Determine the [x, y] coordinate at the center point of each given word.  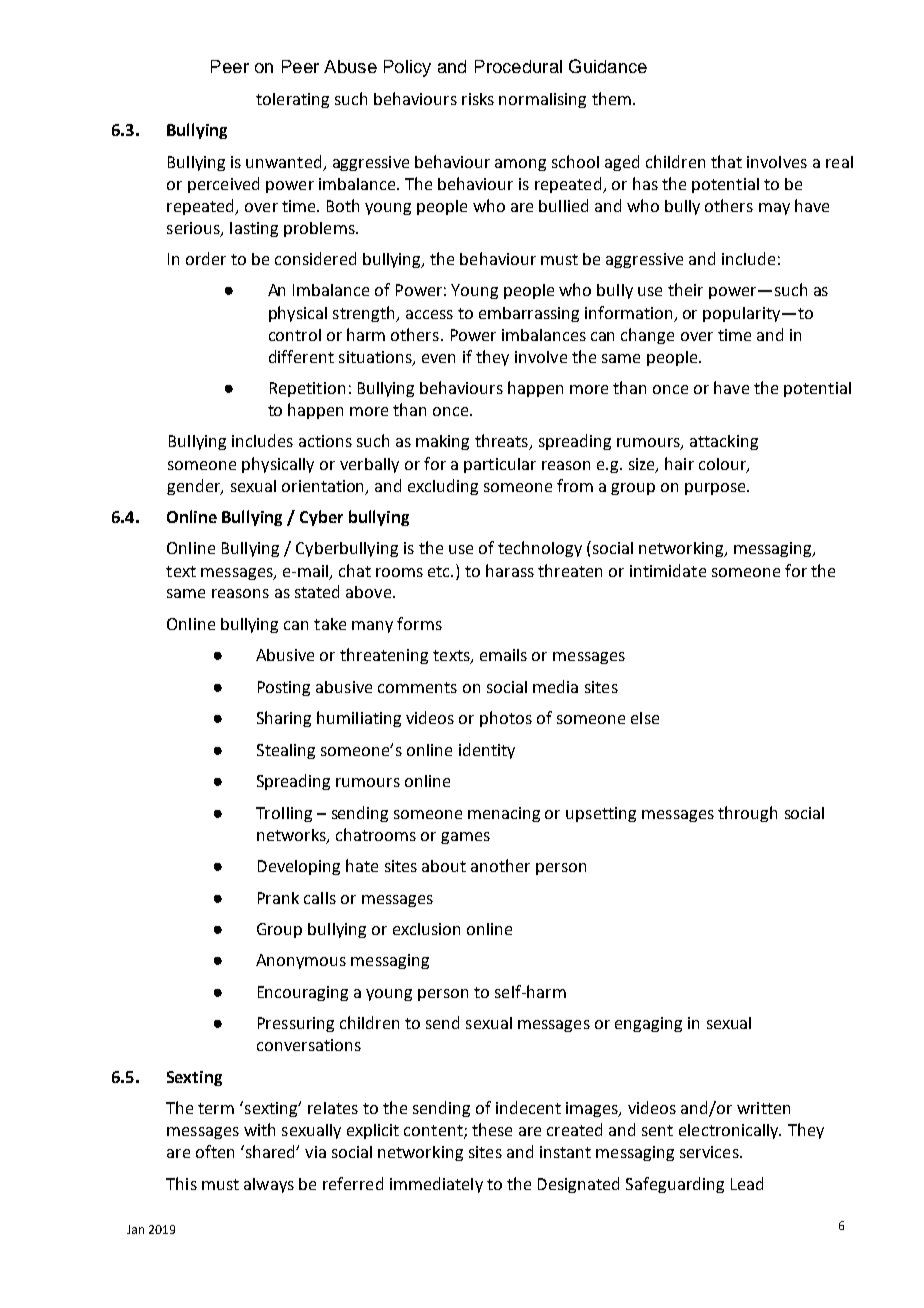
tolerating [292, 100]
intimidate [668, 570]
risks [478, 99]
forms [419, 623]
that [726, 161]
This [181, 1183]
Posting [284, 688]
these [492, 1129]
